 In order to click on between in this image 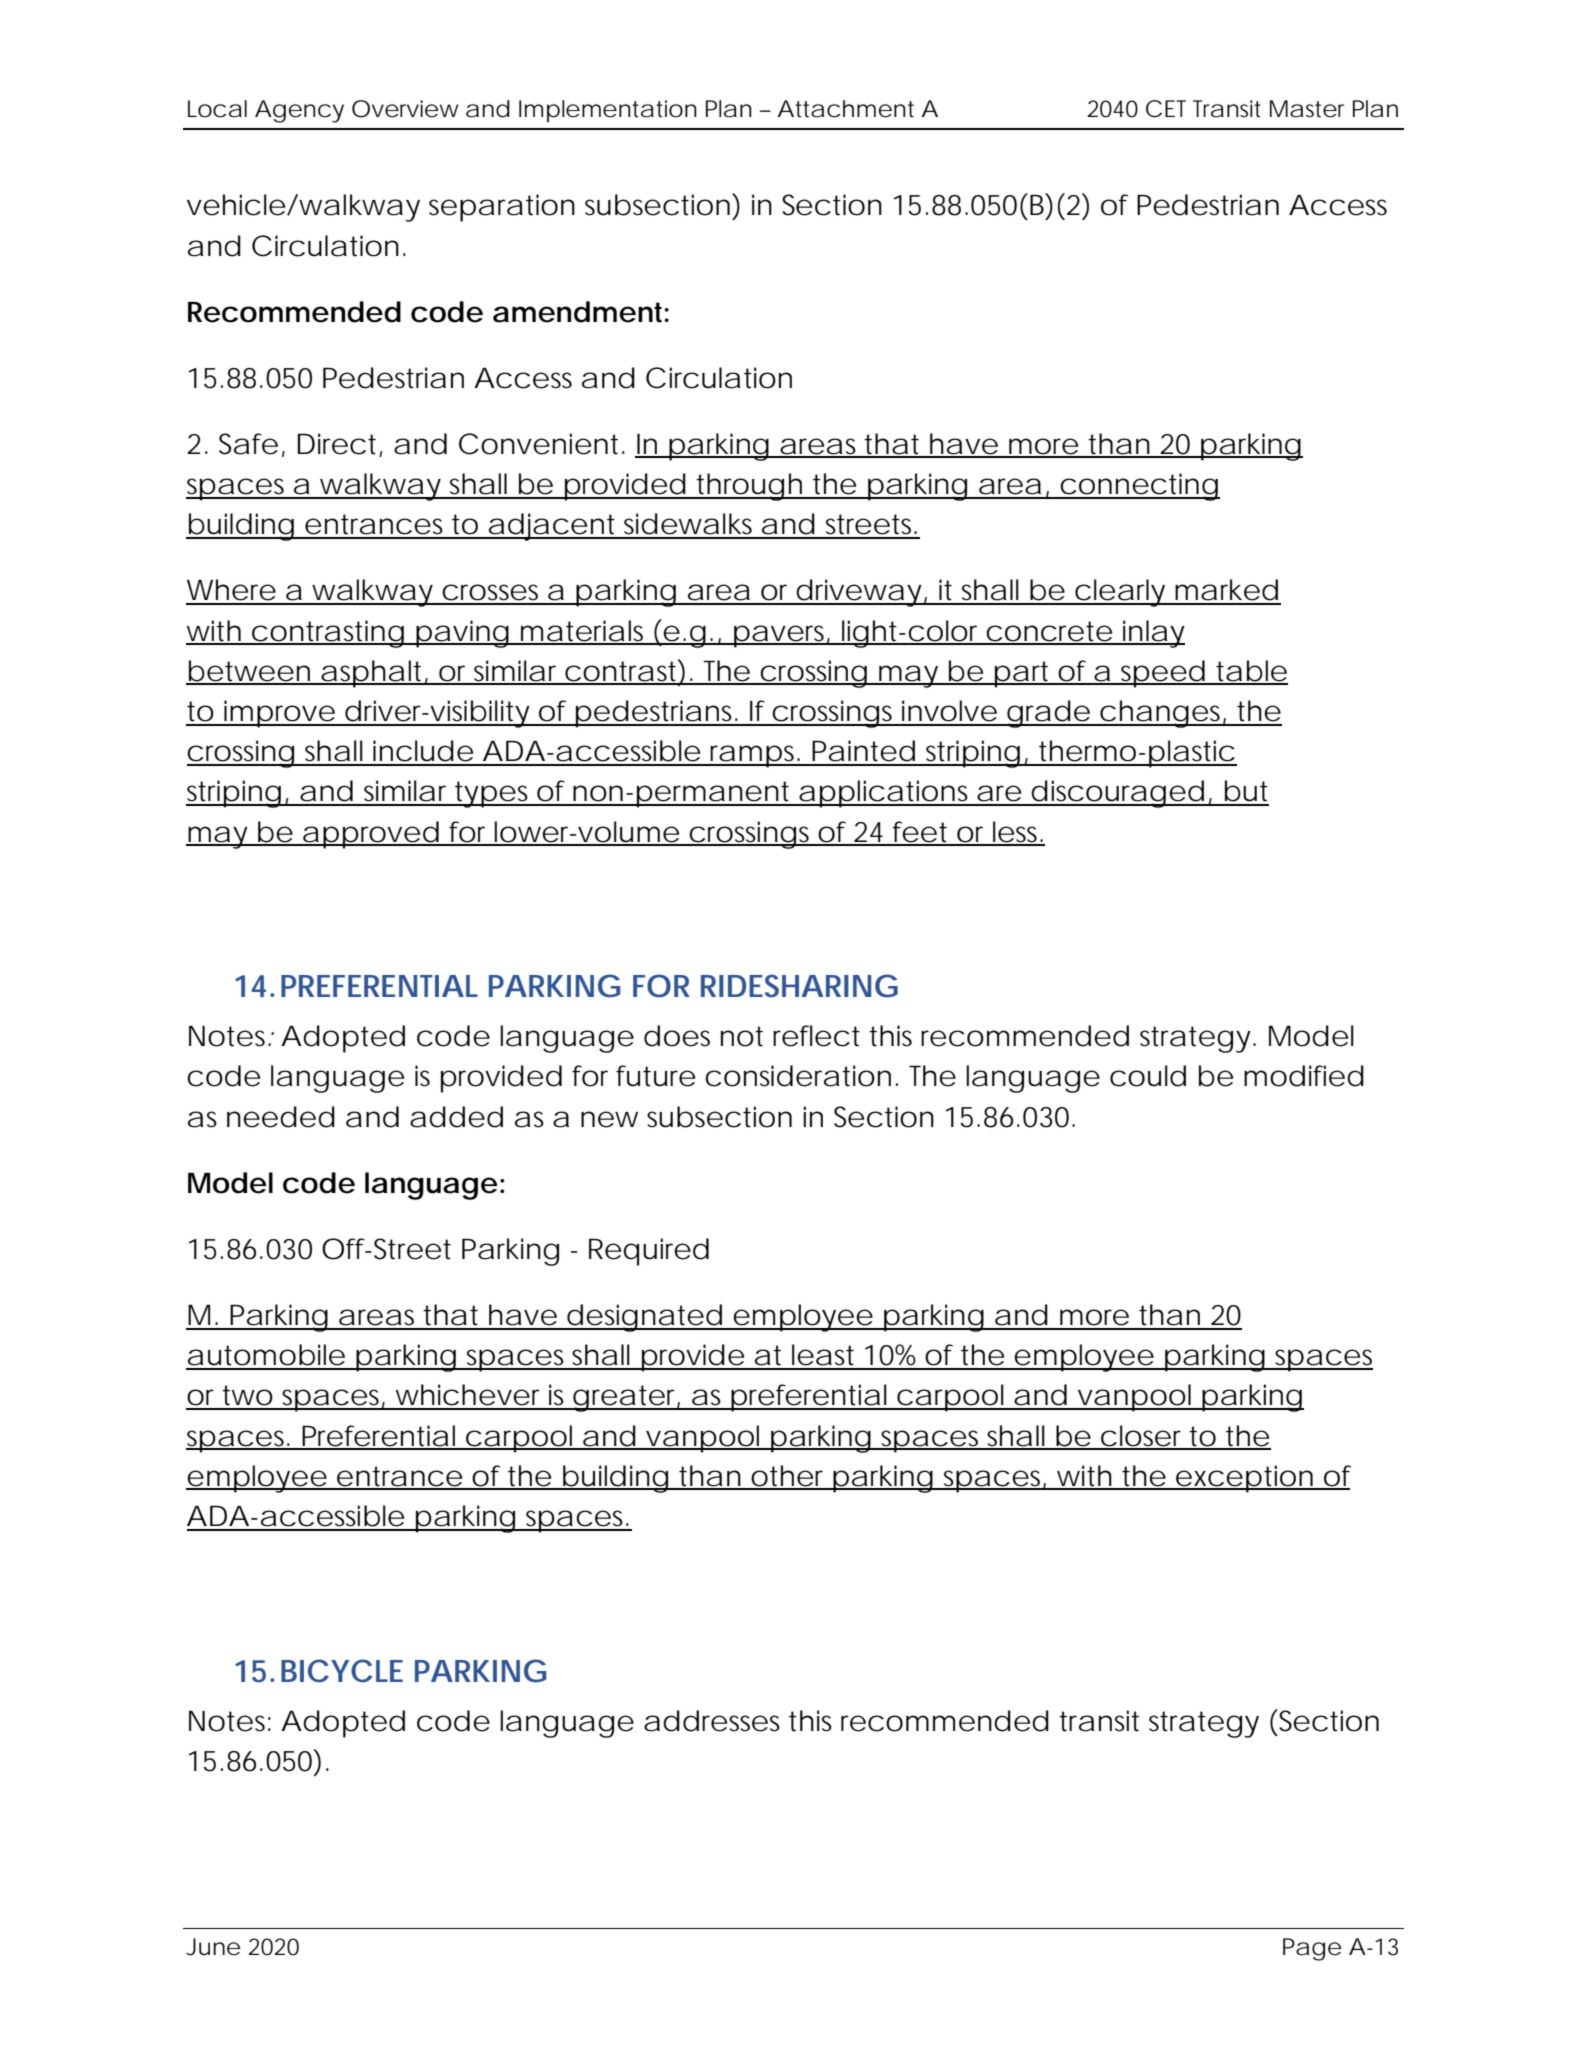, I will do `click(249, 672)`.
